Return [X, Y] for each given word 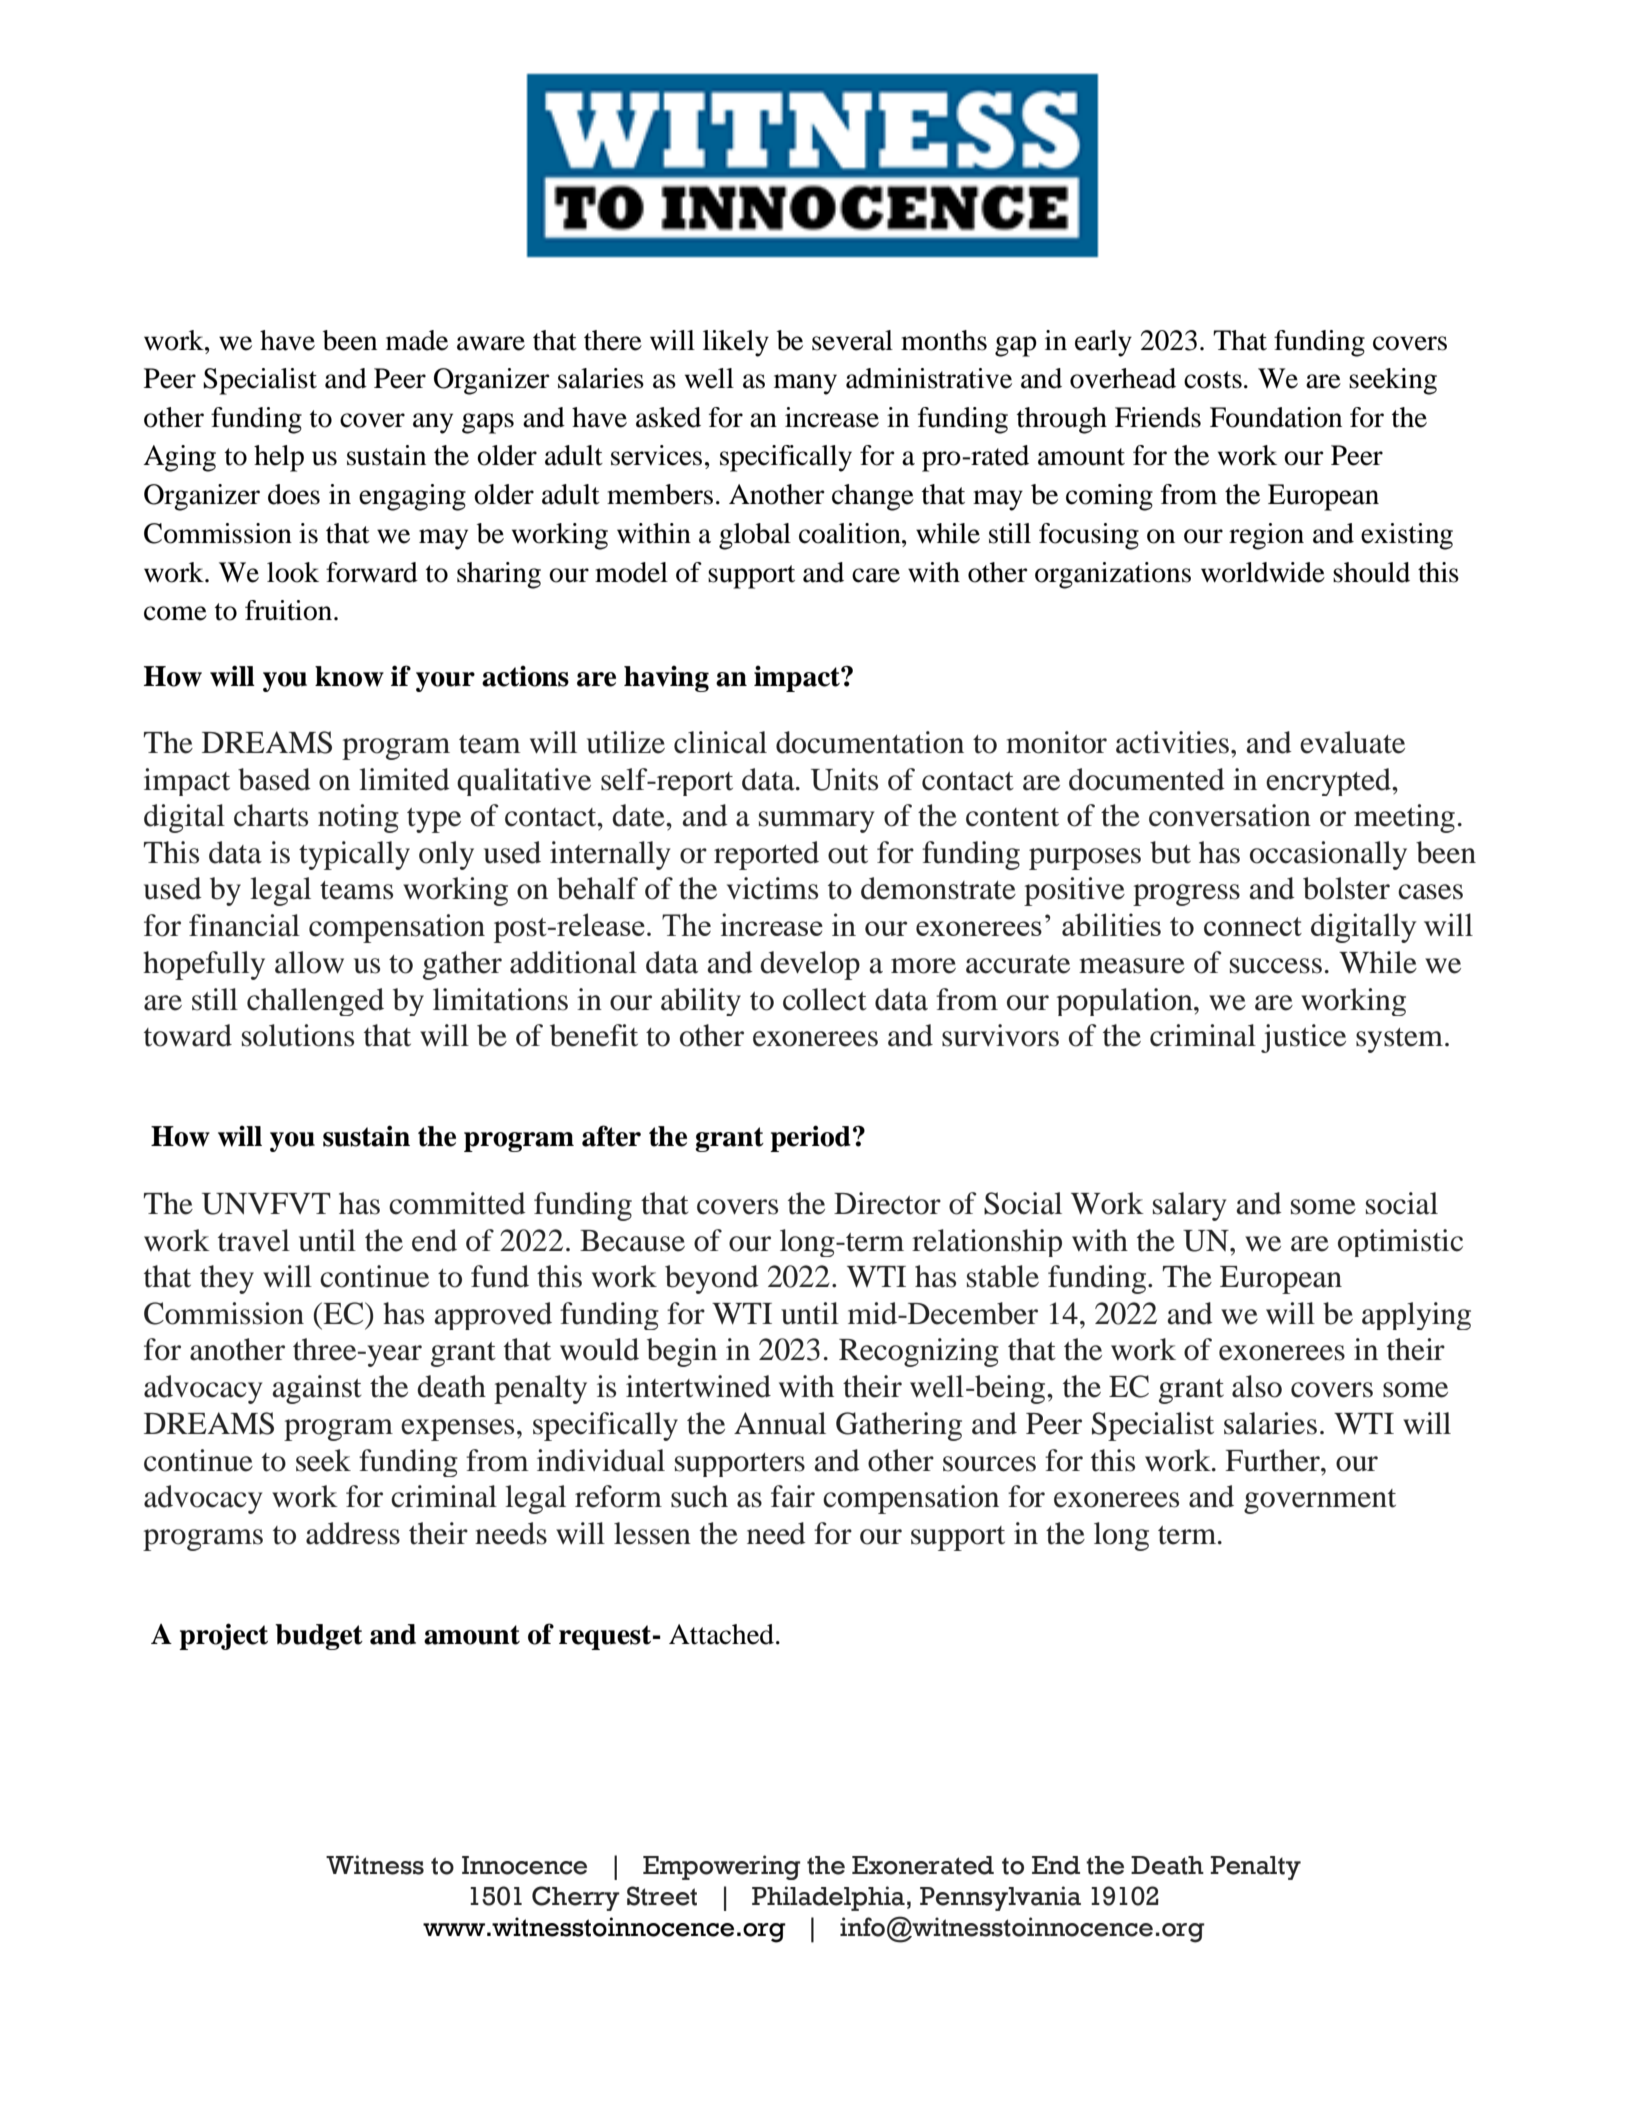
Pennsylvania [1000, 1898]
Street [662, 1896]
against [317, 1389]
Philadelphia [828, 1898]
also [1257, 1386]
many [805, 384]
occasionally [1328, 855]
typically [354, 855]
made [417, 340]
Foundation [1276, 417]
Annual [780, 1423]
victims [772, 888]
